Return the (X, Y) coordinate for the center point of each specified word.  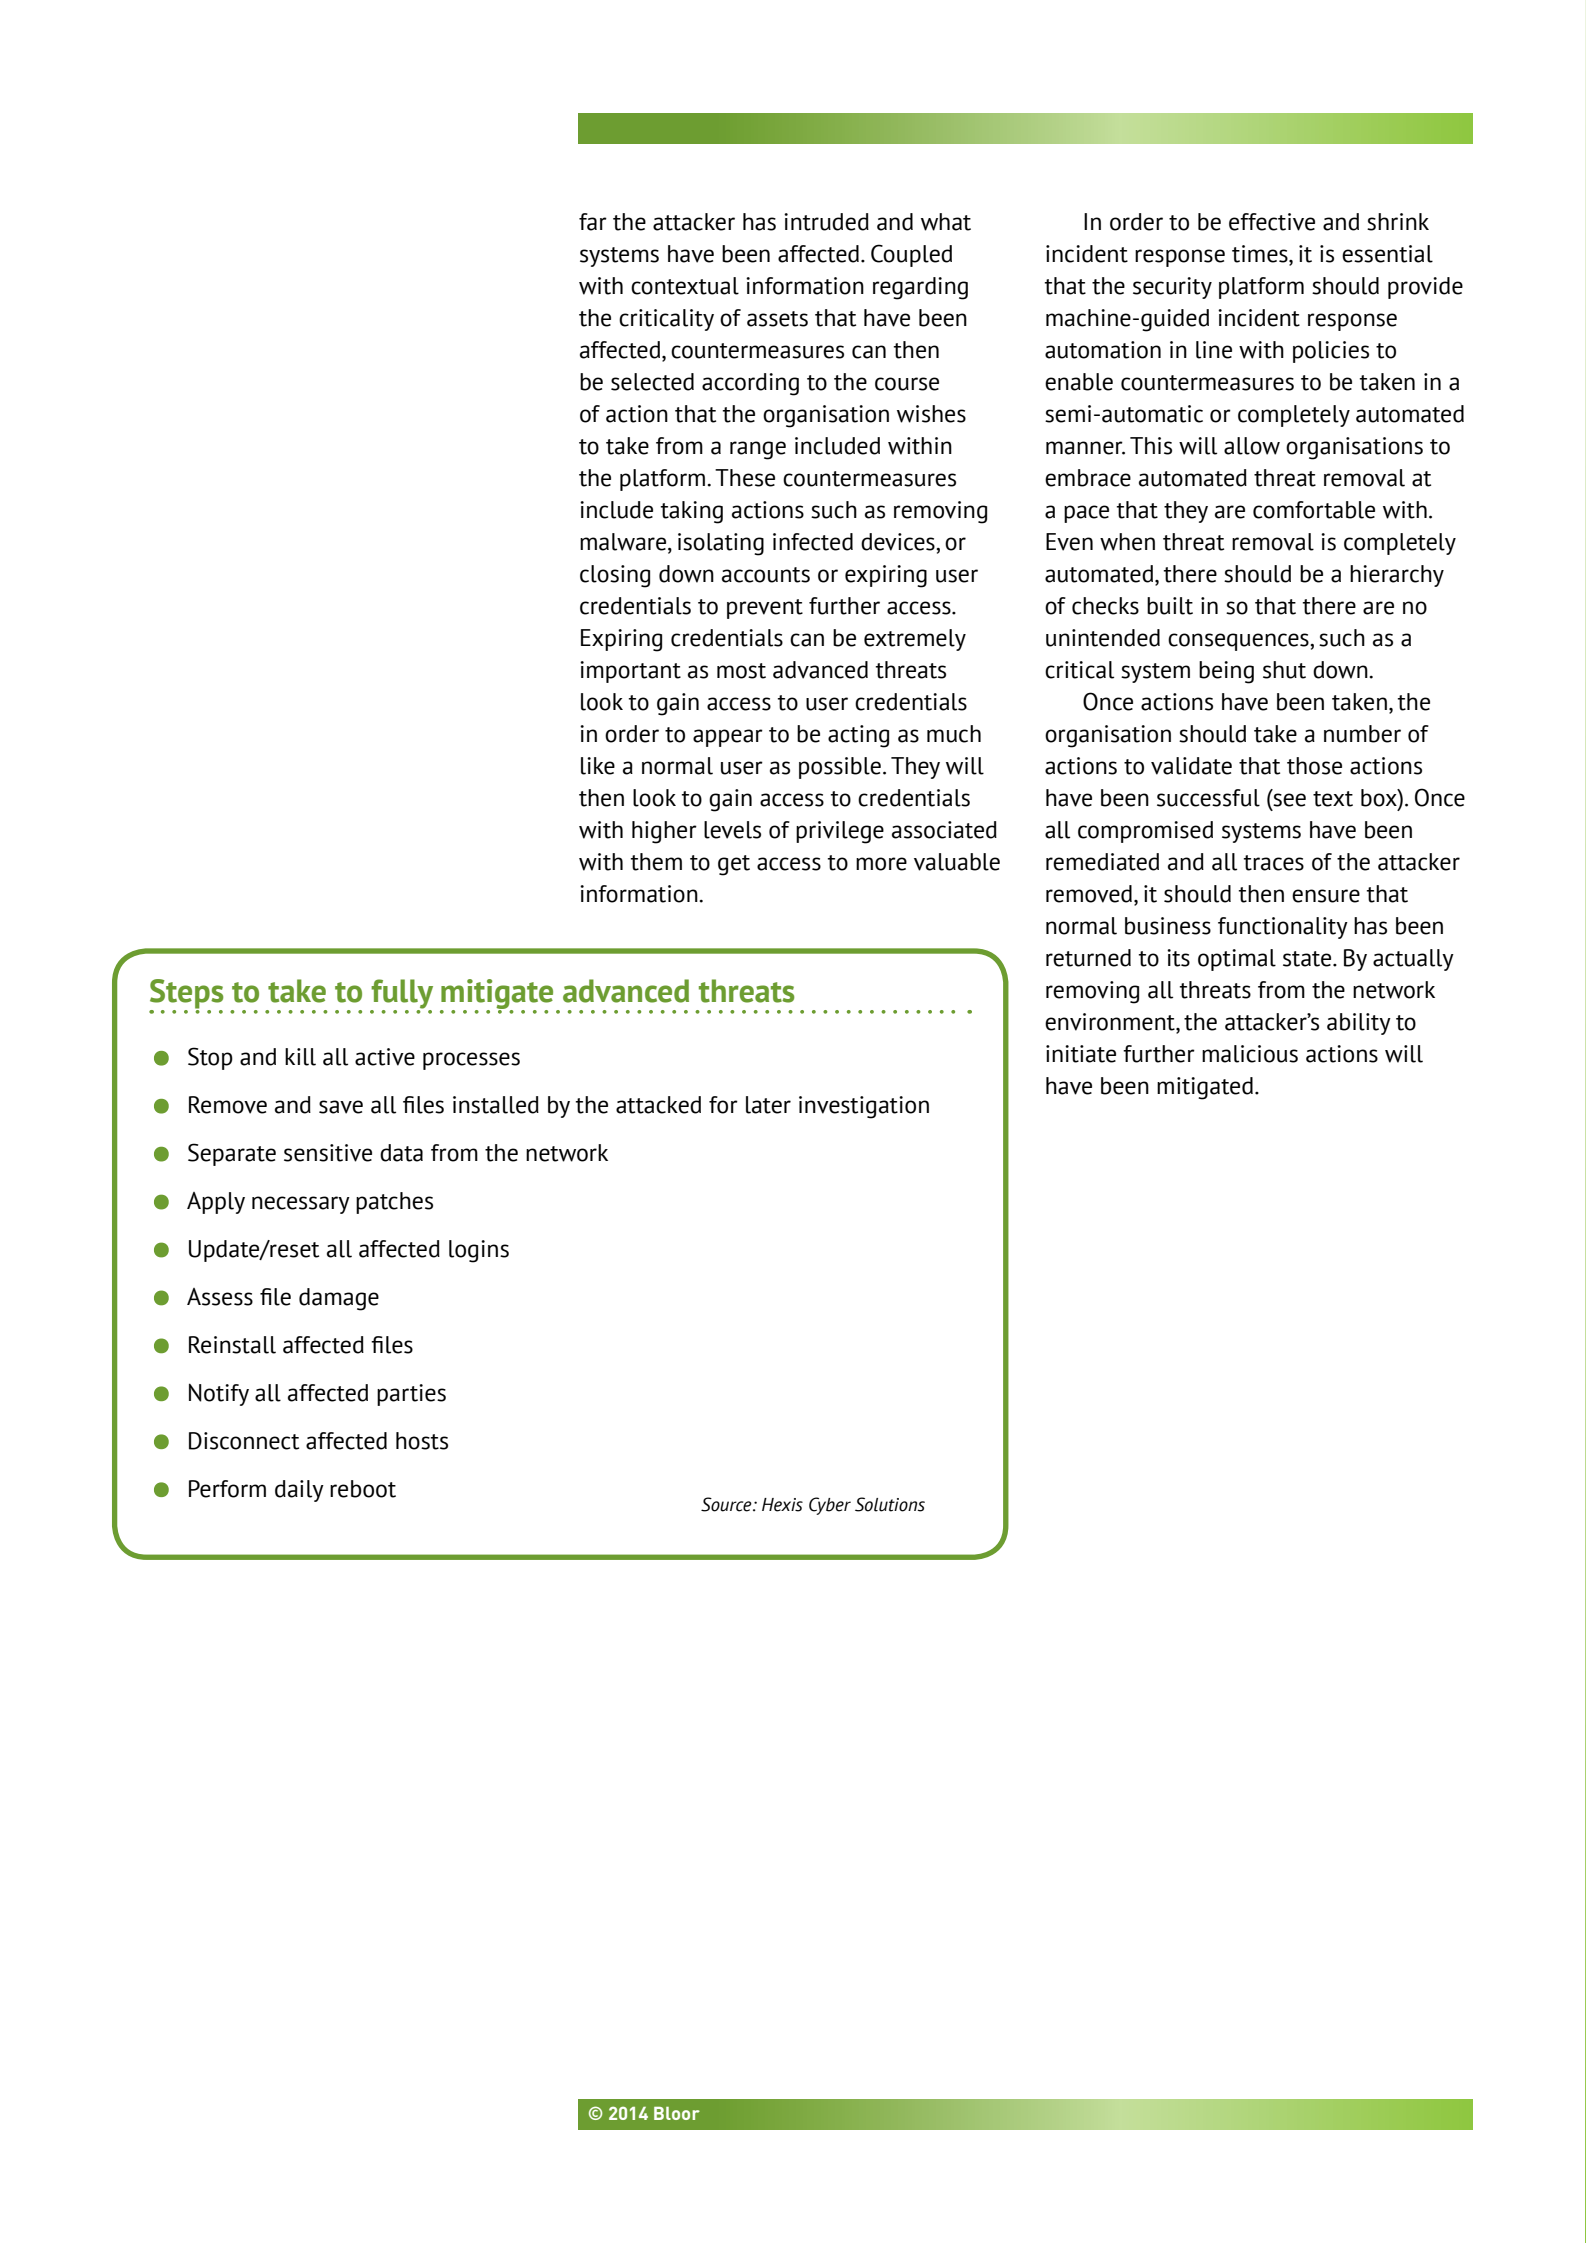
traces (1274, 863)
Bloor (677, 2113)
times (1261, 255)
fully (401, 995)
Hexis (782, 1505)
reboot (363, 1489)
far (593, 222)
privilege (840, 832)
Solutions (890, 1504)
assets (777, 319)
